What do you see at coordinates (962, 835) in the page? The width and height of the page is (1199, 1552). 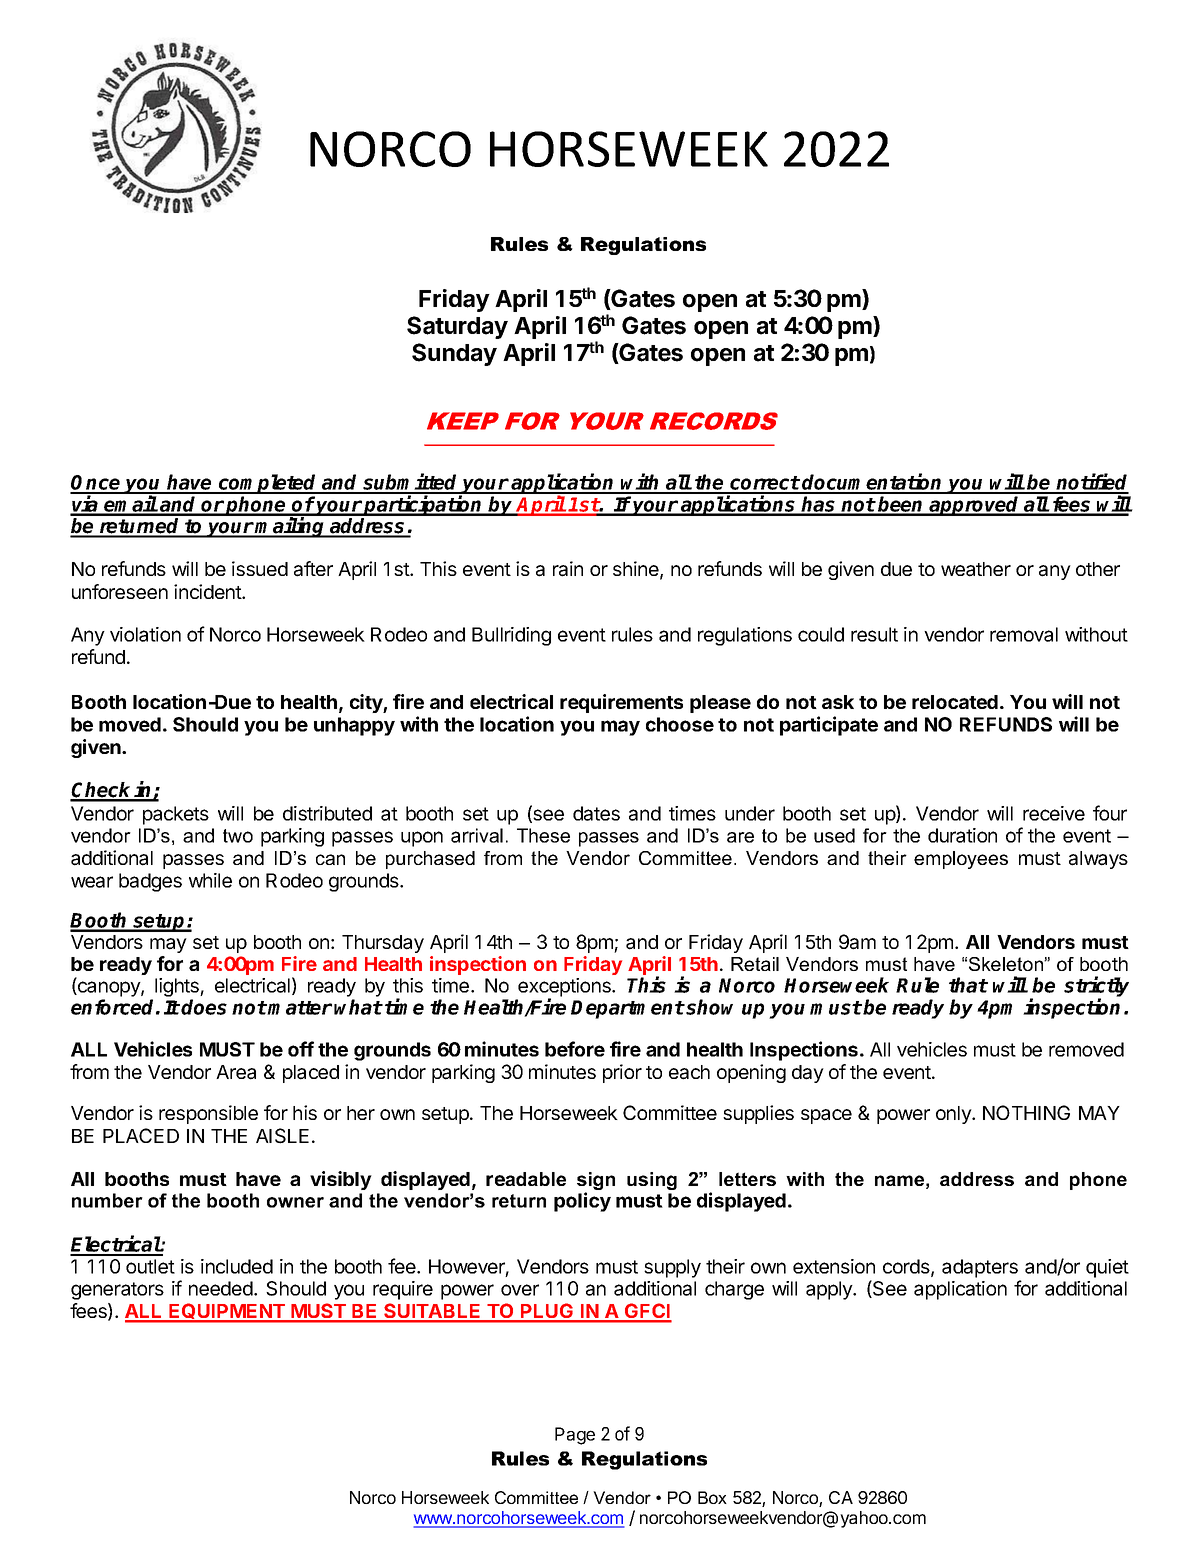 I see `duration` at bounding box center [962, 835].
